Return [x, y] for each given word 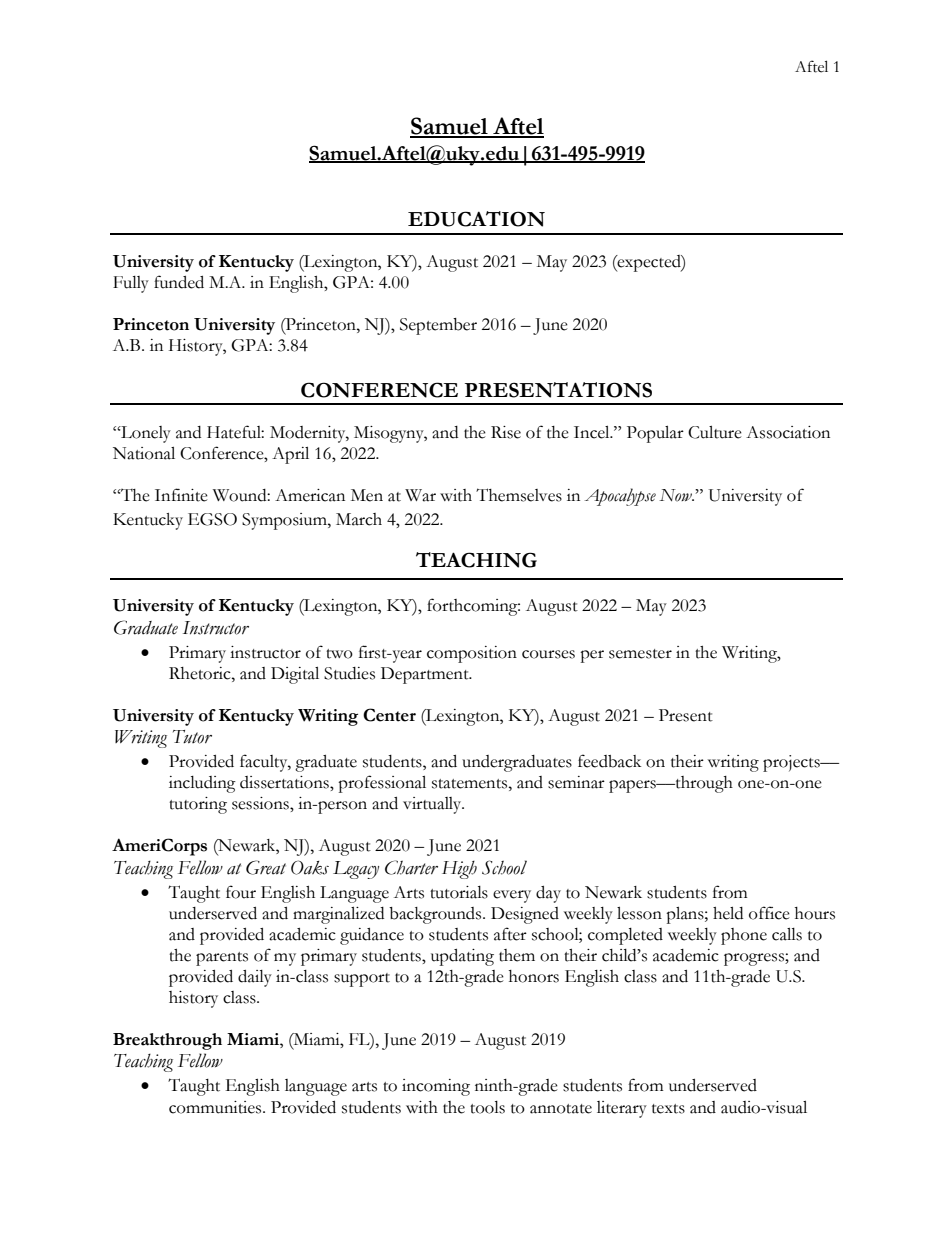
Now [676, 495]
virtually [433, 805]
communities [216, 1107]
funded [179, 282]
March [359, 519]
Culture [715, 432]
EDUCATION [476, 219]
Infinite [181, 495]
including [202, 784]
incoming [436, 1087]
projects [792, 763]
